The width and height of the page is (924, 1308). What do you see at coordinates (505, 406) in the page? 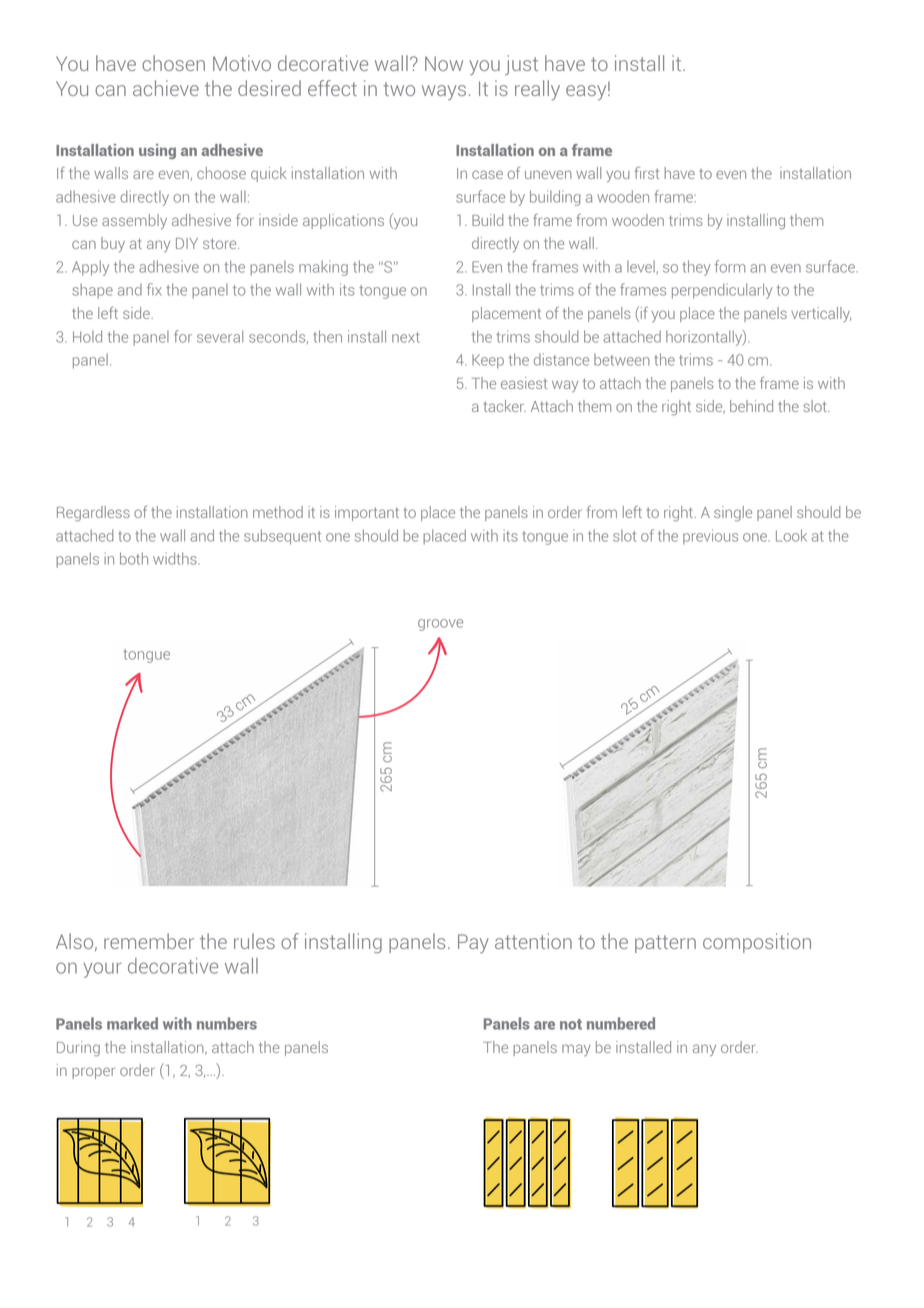
I see `tacker` at bounding box center [505, 406].
